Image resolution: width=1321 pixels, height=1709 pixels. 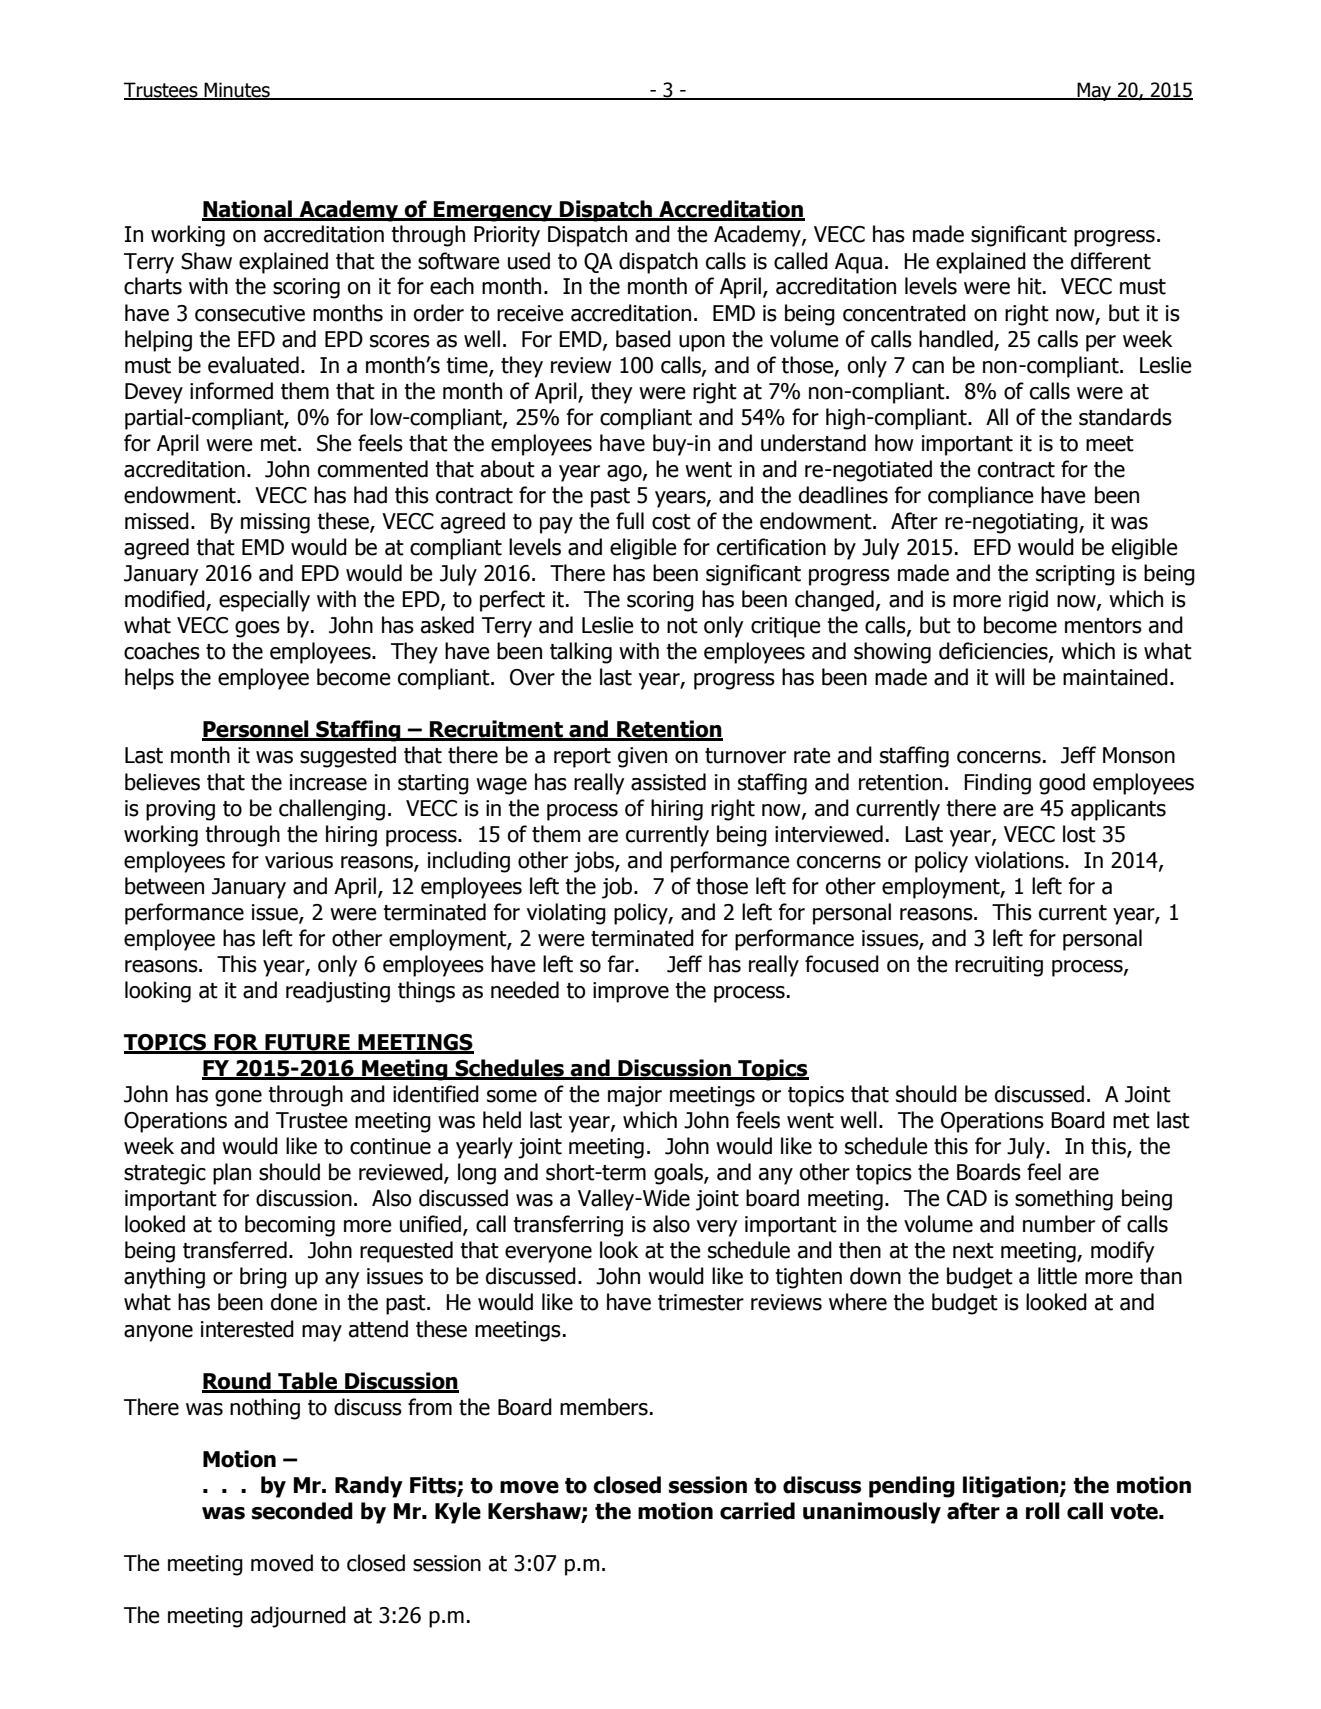 I want to click on assisted, so click(x=668, y=782).
